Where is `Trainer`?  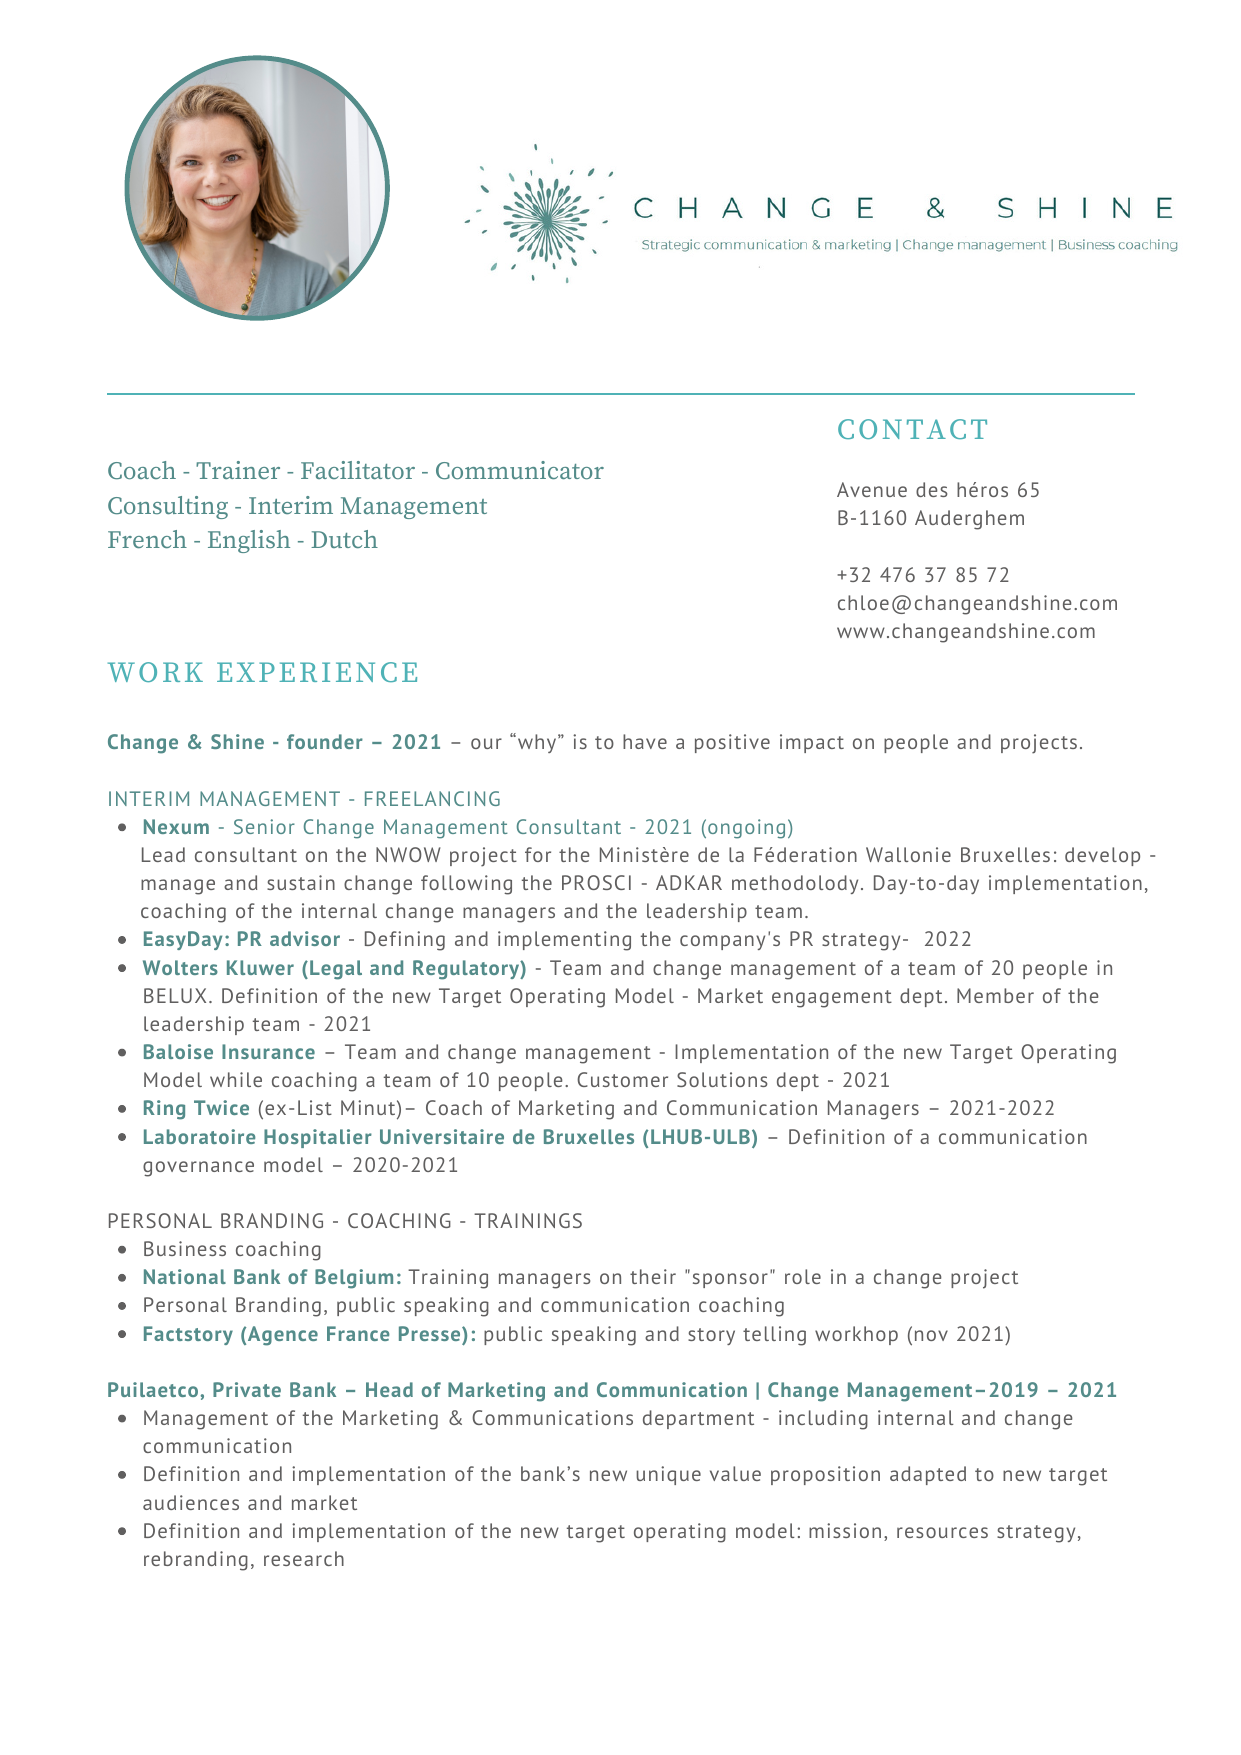
Trainer is located at coordinates (238, 470).
